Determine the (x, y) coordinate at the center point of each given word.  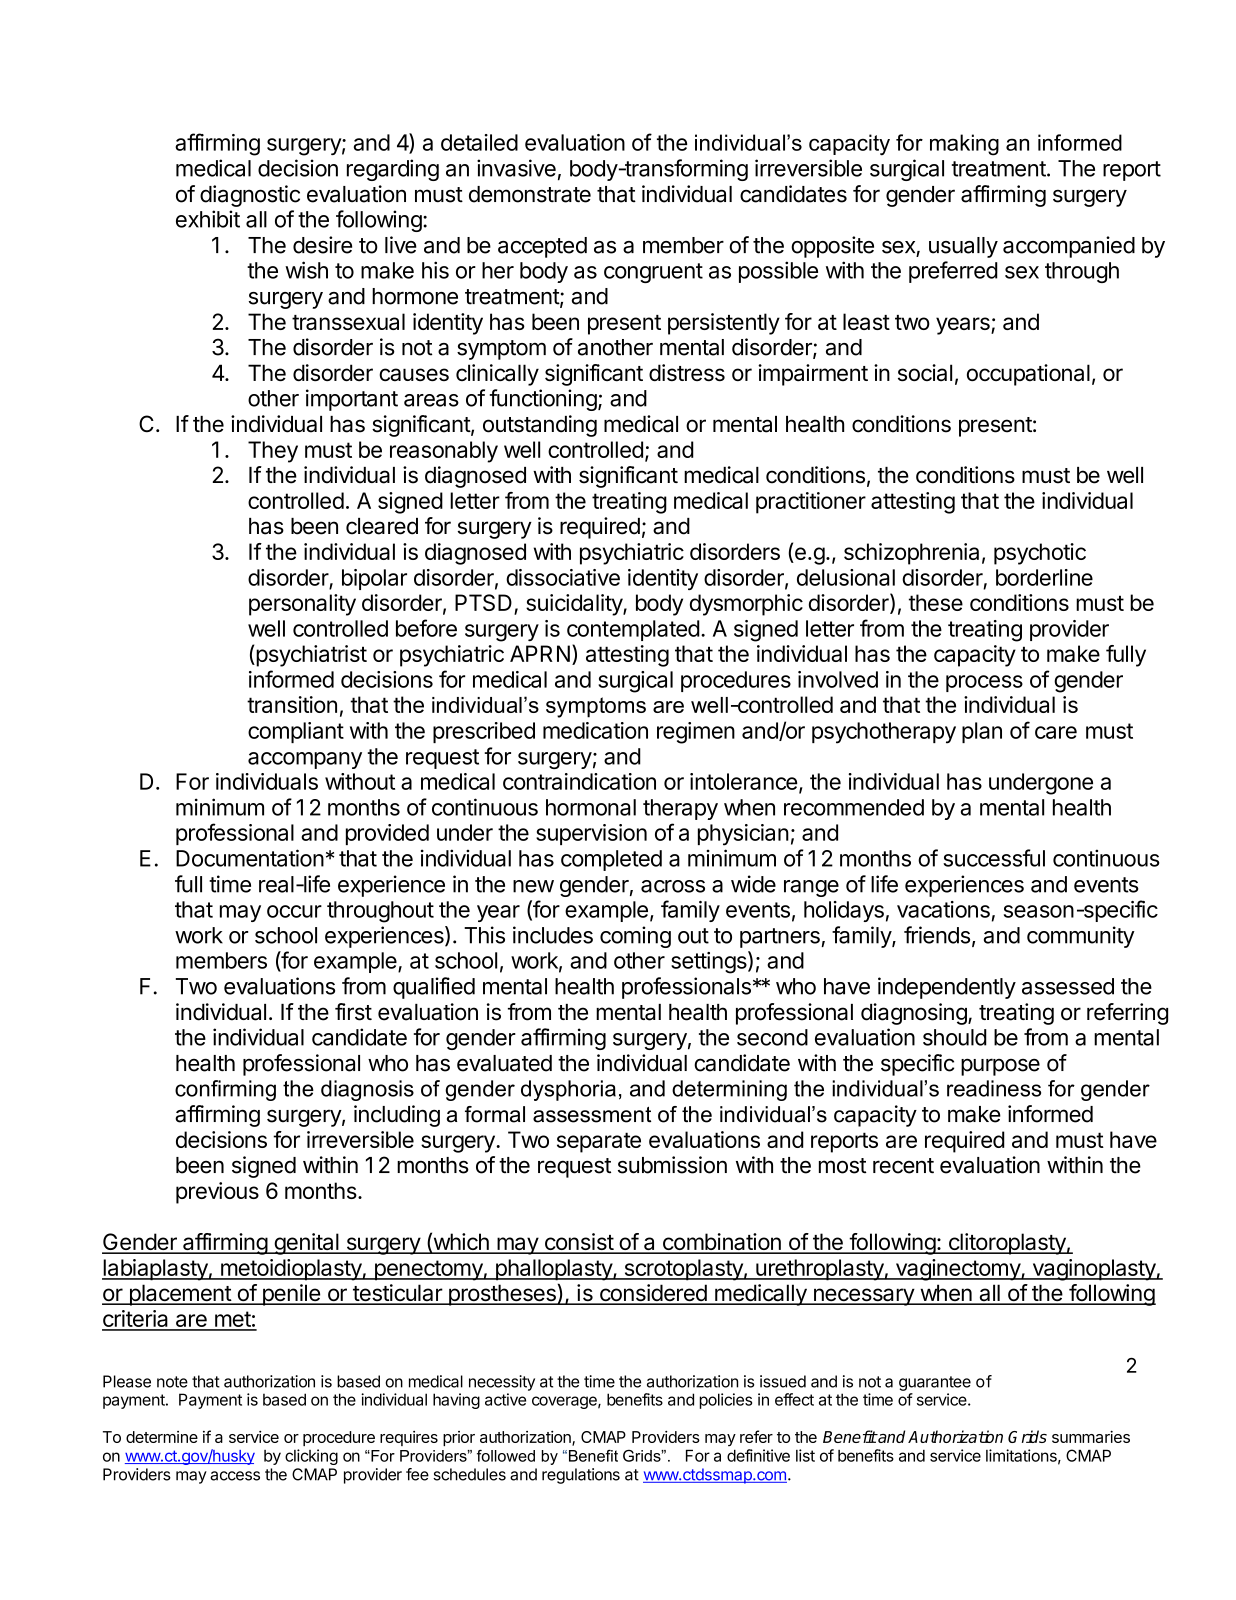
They (273, 452)
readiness (994, 1088)
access (235, 1476)
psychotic (1040, 554)
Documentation (250, 858)
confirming (225, 1090)
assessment (592, 1115)
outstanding (540, 426)
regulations (581, 1476)
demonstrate (530, 194)
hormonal (591, 807)
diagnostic (250, 196)
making (964, 145)
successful (994, 858)
